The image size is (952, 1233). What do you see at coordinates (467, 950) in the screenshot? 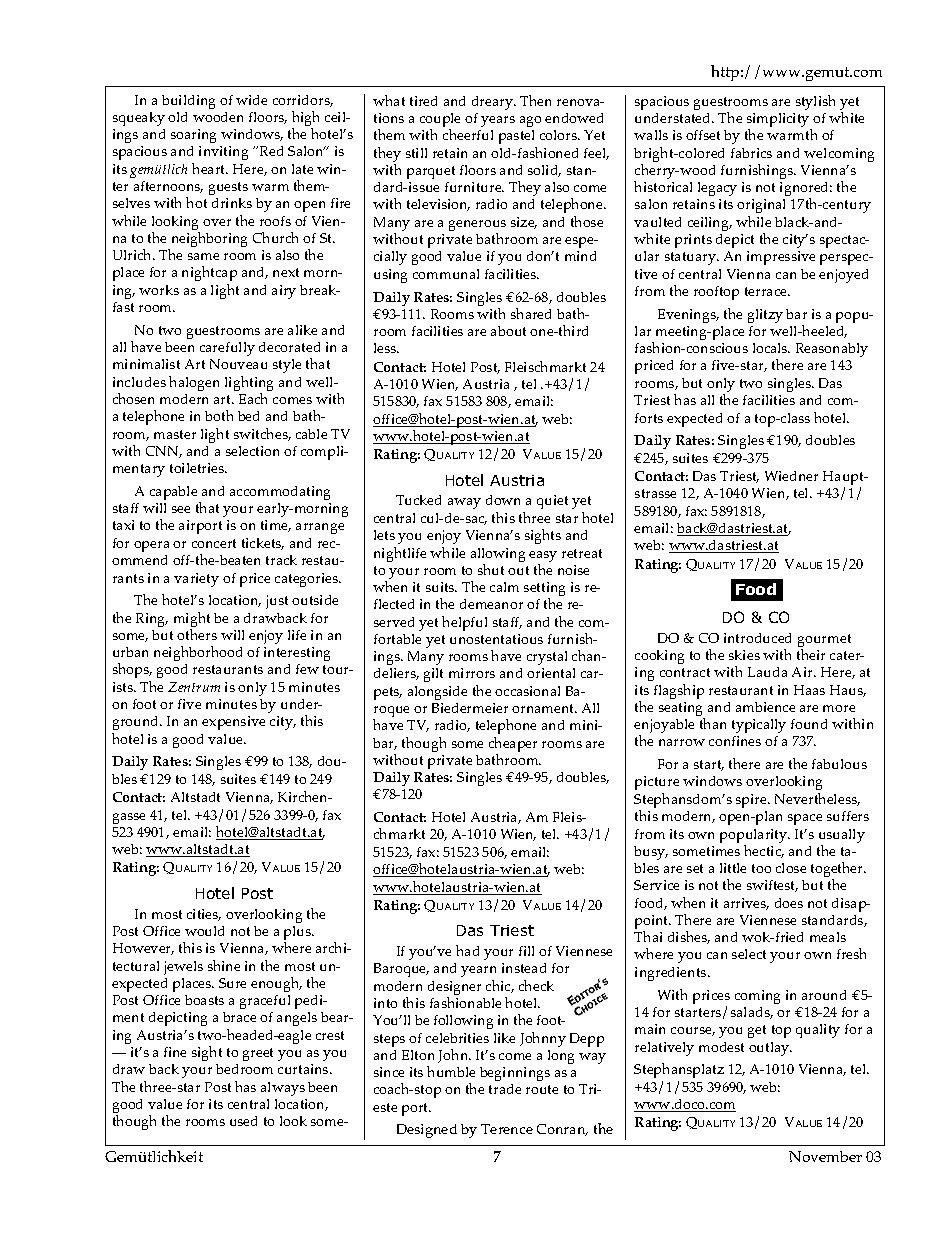
I see `had` at bounding box center [467, 950].
